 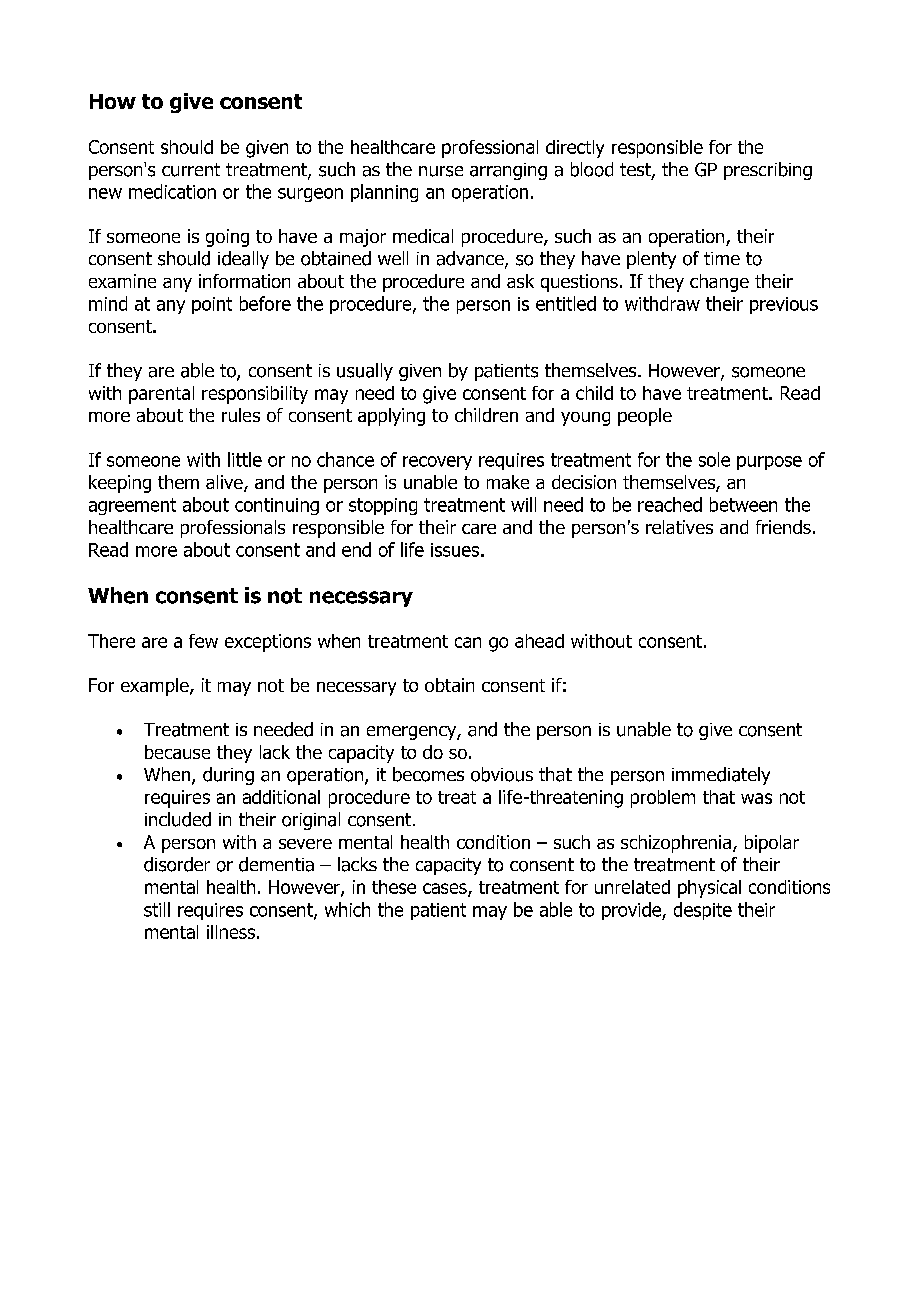 I want to click on cases, so click(x=446, y=890).
